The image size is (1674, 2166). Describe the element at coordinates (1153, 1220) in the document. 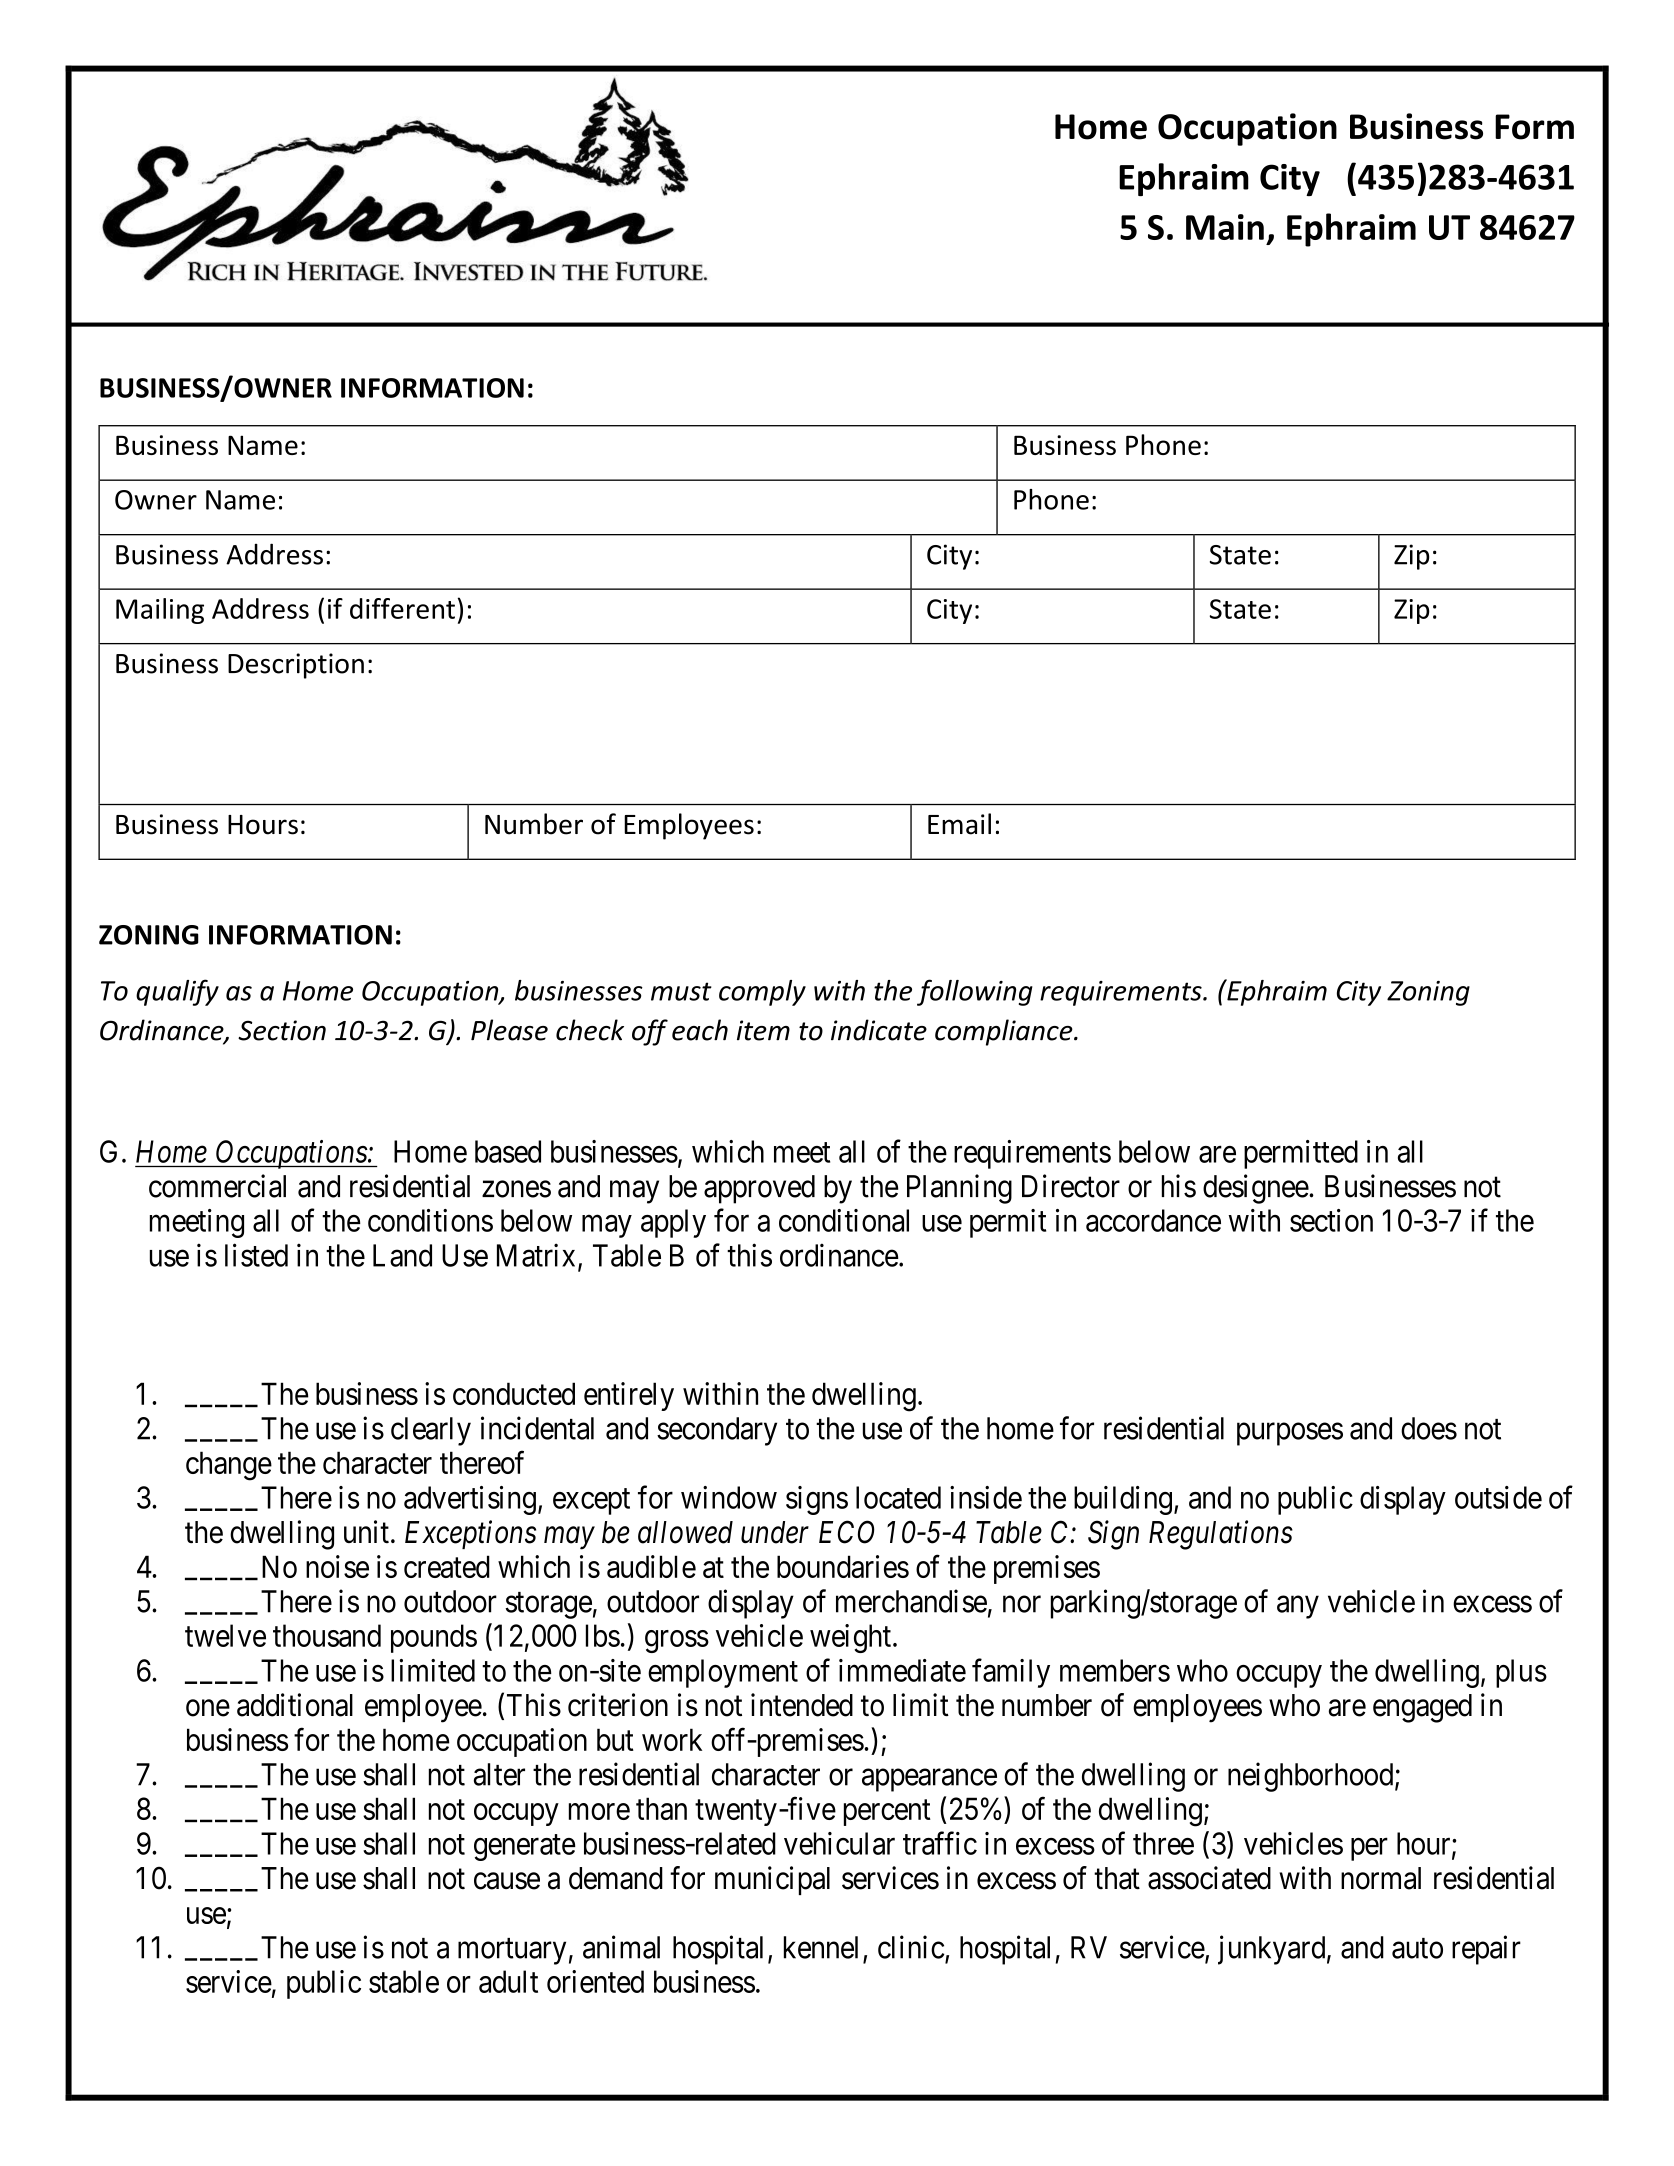

I see `accordance` at that location.
